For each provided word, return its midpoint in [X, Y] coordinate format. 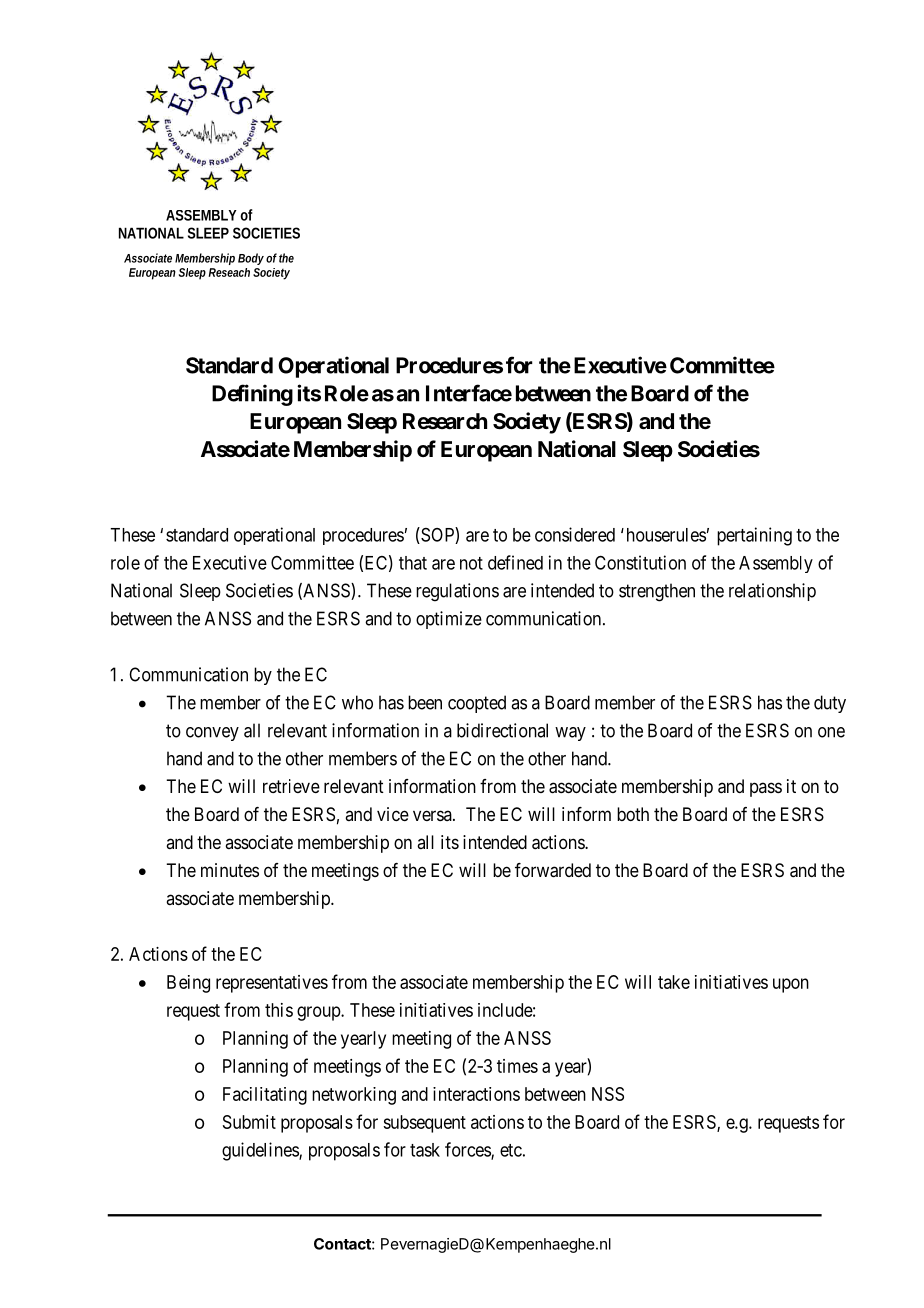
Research [445, 421]
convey [212, 734]
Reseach [229, 272]
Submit [249, 1122]
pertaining [754, 536]
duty [830, 704]
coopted [477, 704]
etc [511, 1150]
